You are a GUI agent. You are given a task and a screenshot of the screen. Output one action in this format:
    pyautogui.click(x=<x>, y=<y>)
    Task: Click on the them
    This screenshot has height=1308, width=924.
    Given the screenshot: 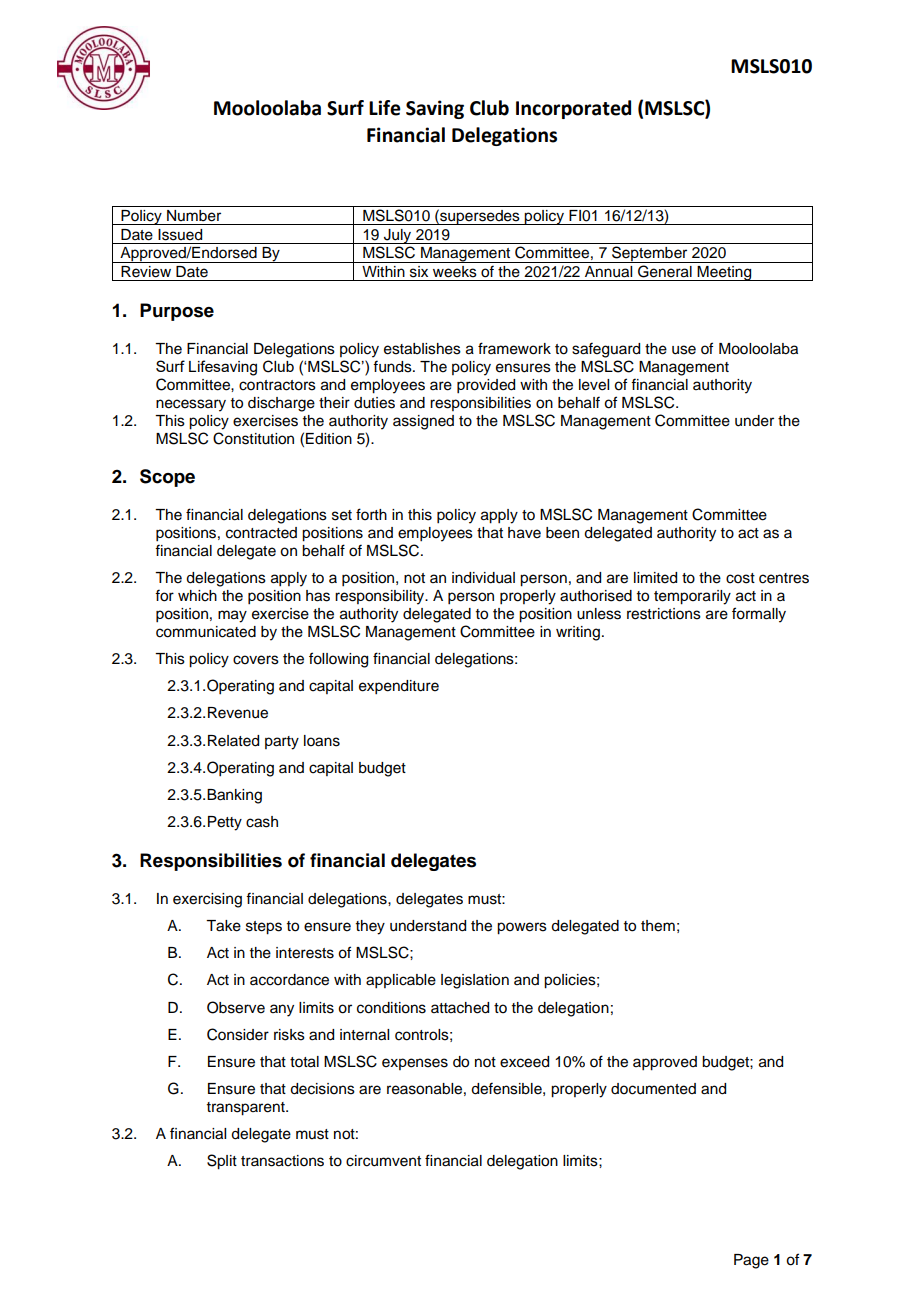 What is the action you would take?
    pyautogui.click(x=658, y=926)
